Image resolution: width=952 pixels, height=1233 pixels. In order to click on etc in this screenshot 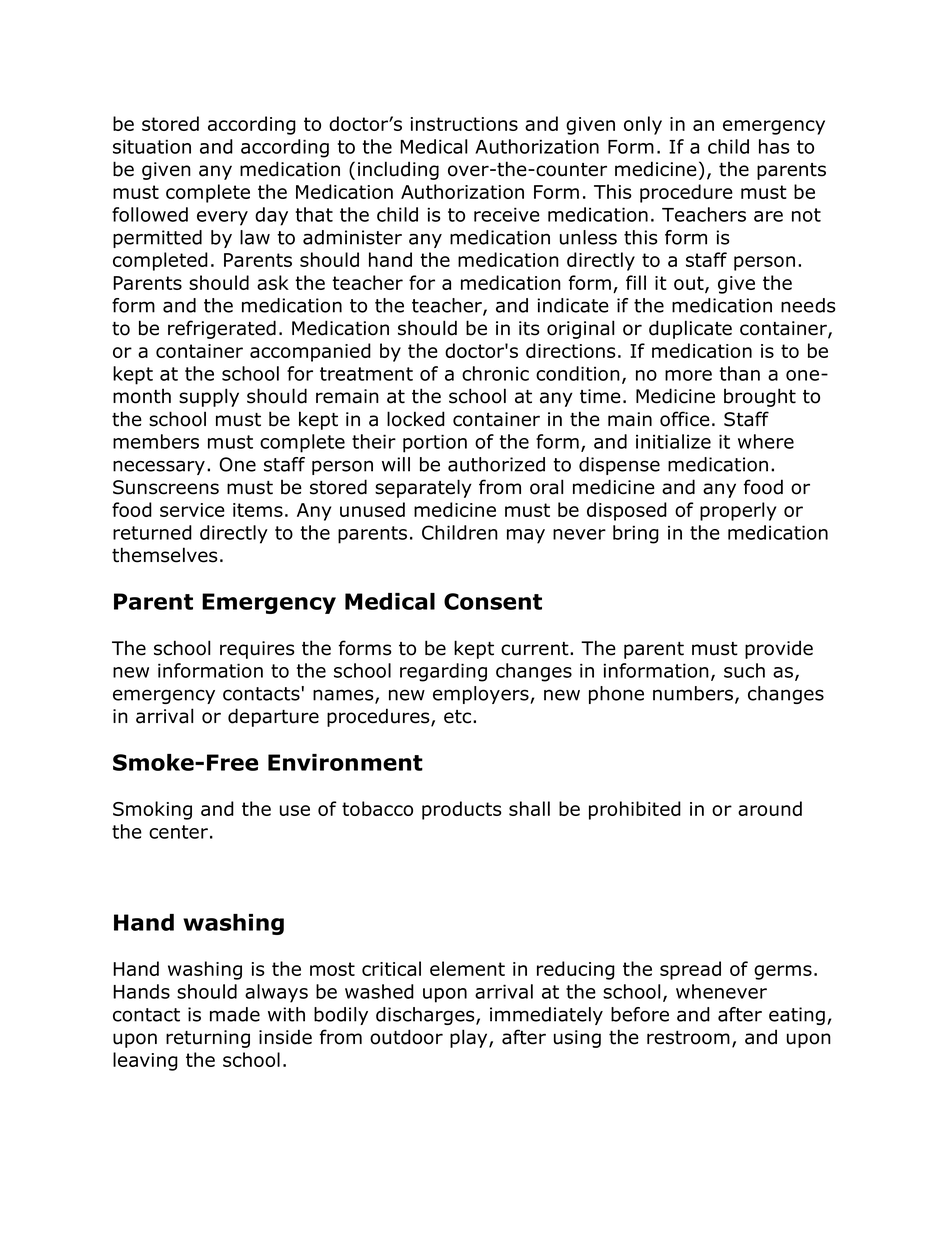, I will do `click(459, 717)`.
